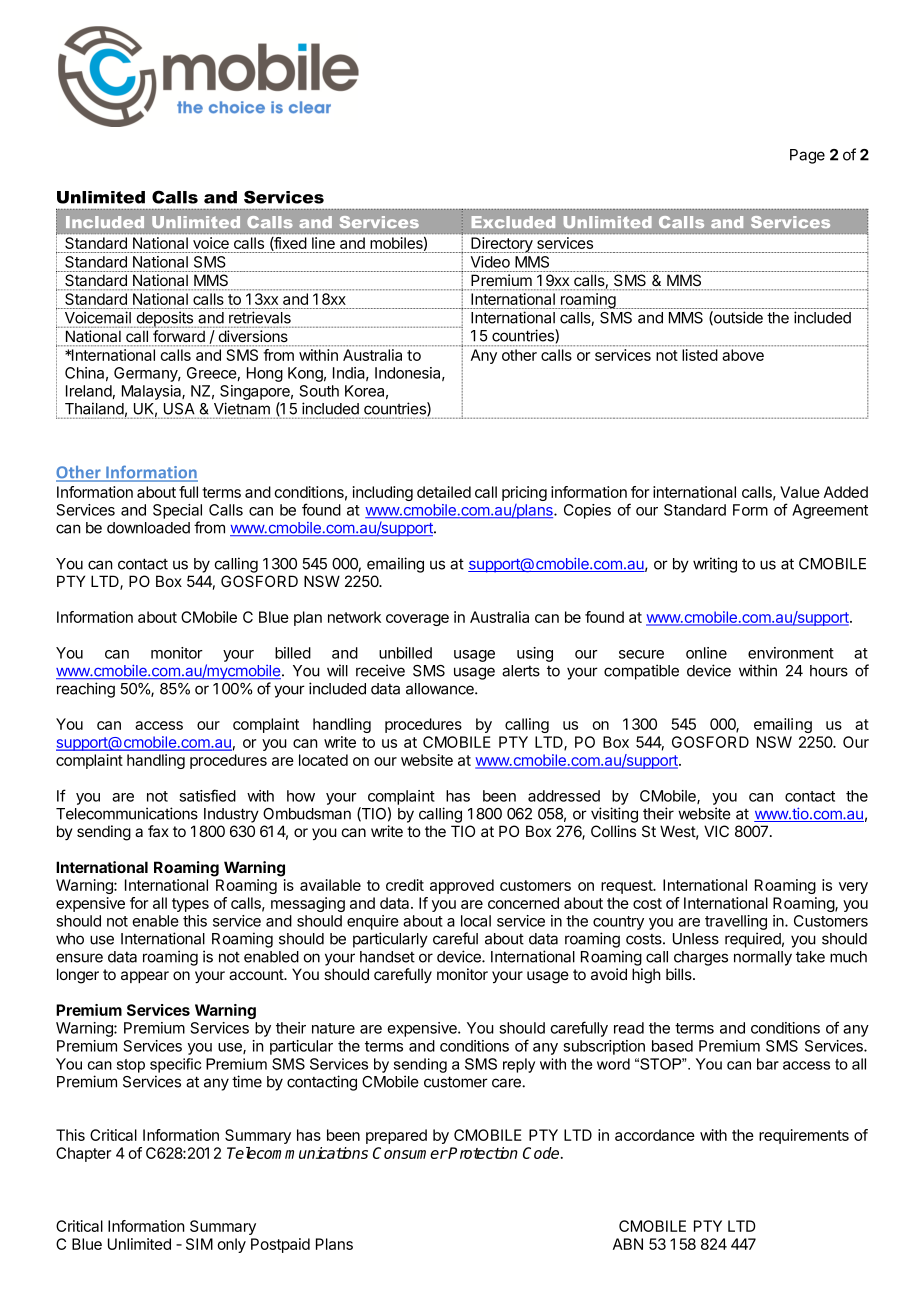  What do you see at coordinates (791, 653) in the document?
I see `environment` at bounding box center [791, 653].
